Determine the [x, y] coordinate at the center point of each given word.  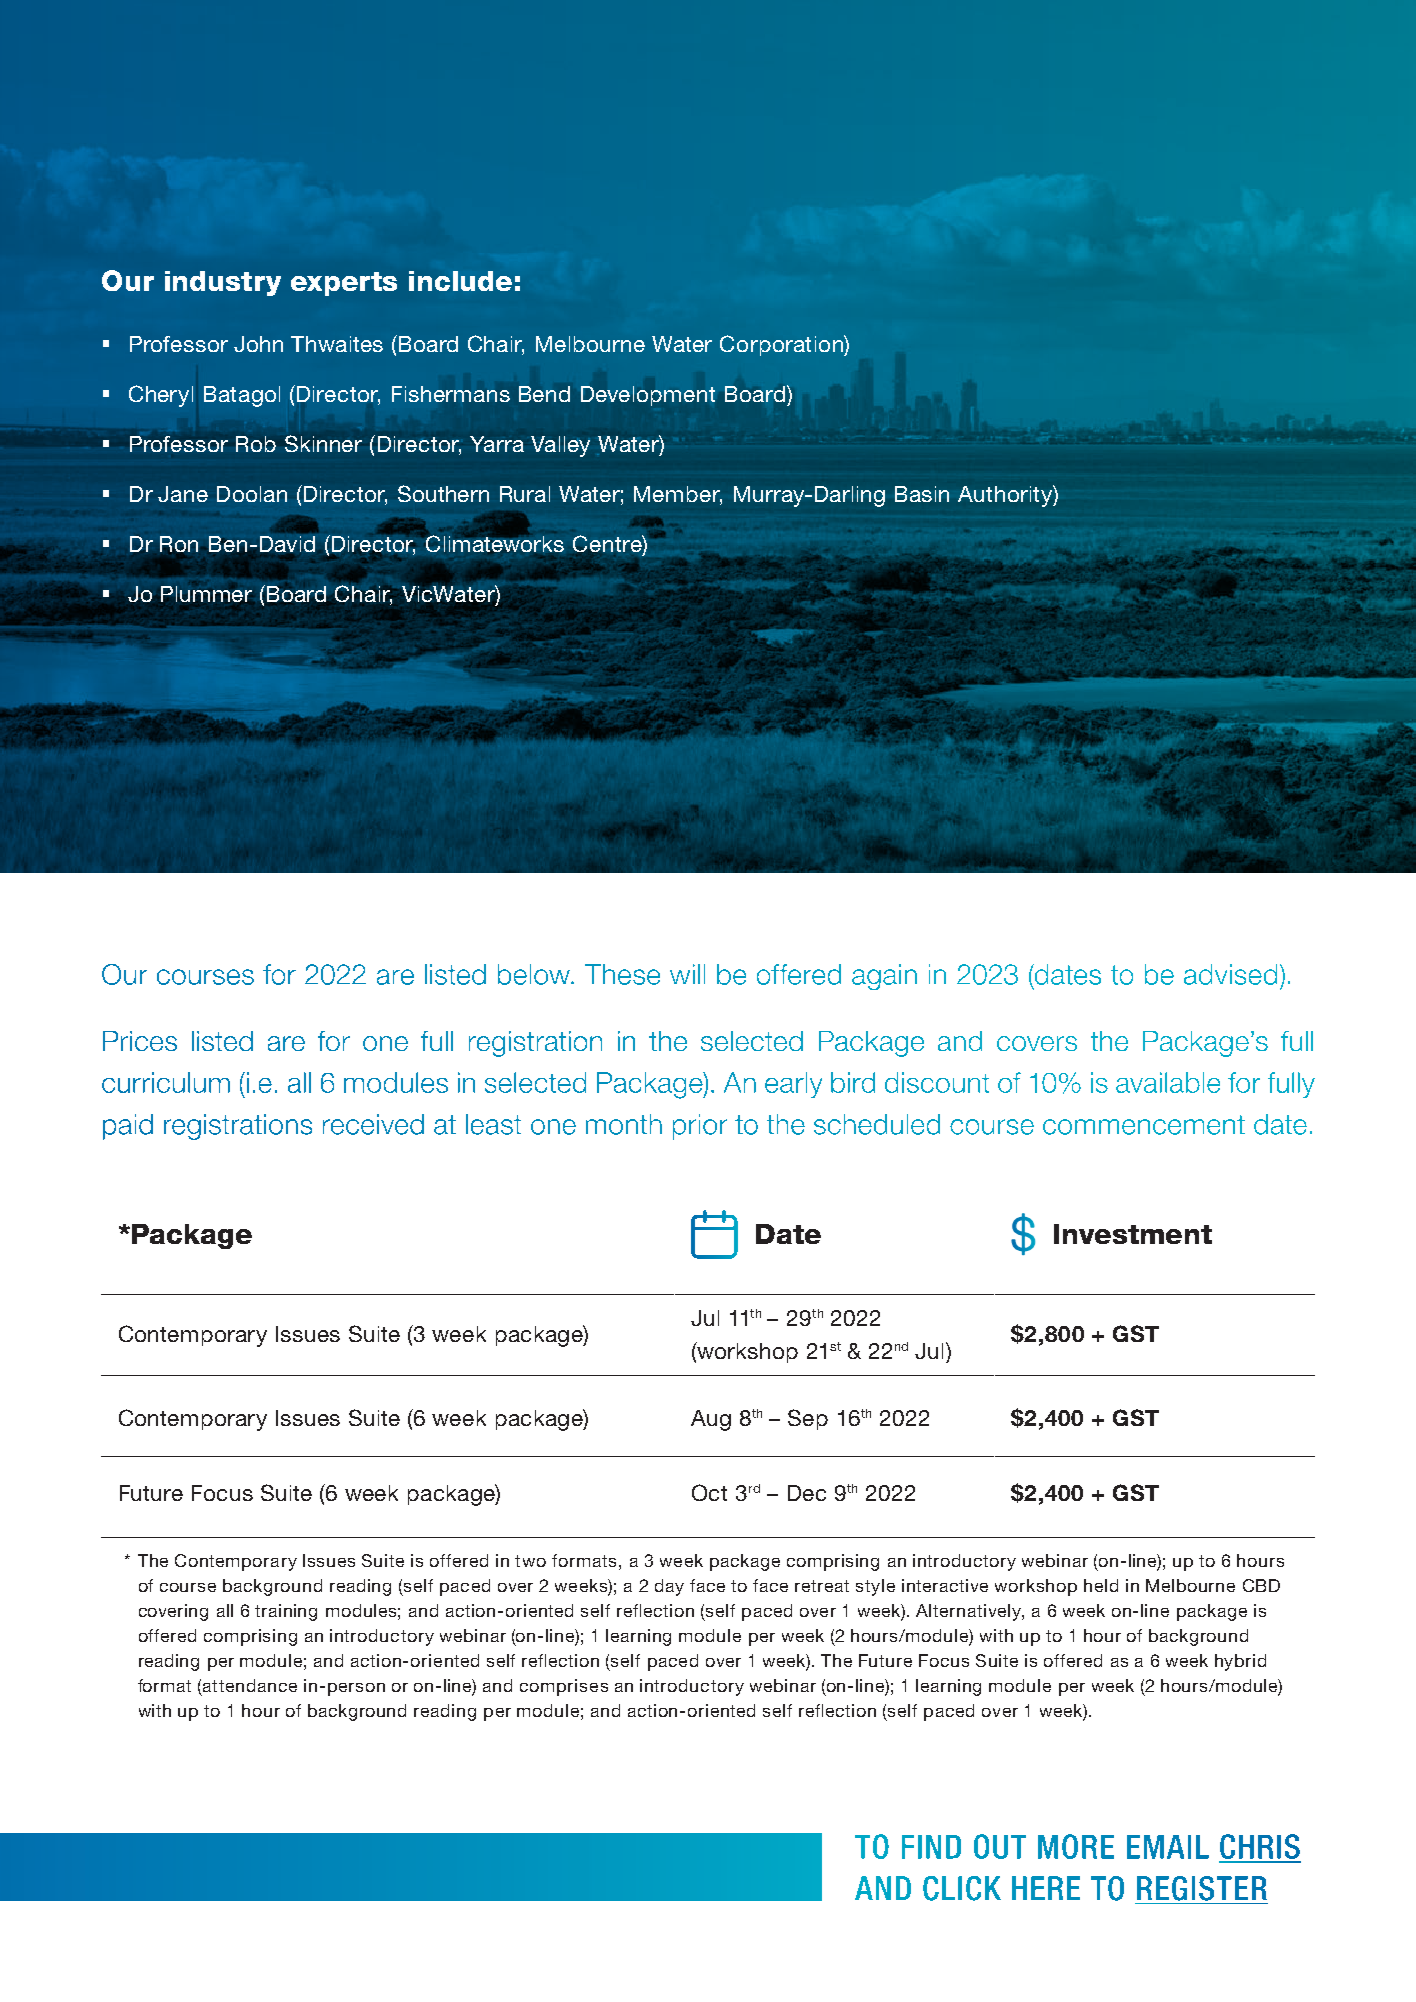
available [1168, 1082]
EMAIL [1168, 1847]
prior [700, 1127]
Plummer [206, 594]
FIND [931, 1847]
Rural [525, 494]
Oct [709, 1492]
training [286, 1612]
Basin [922, 494]
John [258, 344]
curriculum [166, 1082]
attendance [250, 1685]
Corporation [782, 345]
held [1101, 1585]
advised [1230, 974]
